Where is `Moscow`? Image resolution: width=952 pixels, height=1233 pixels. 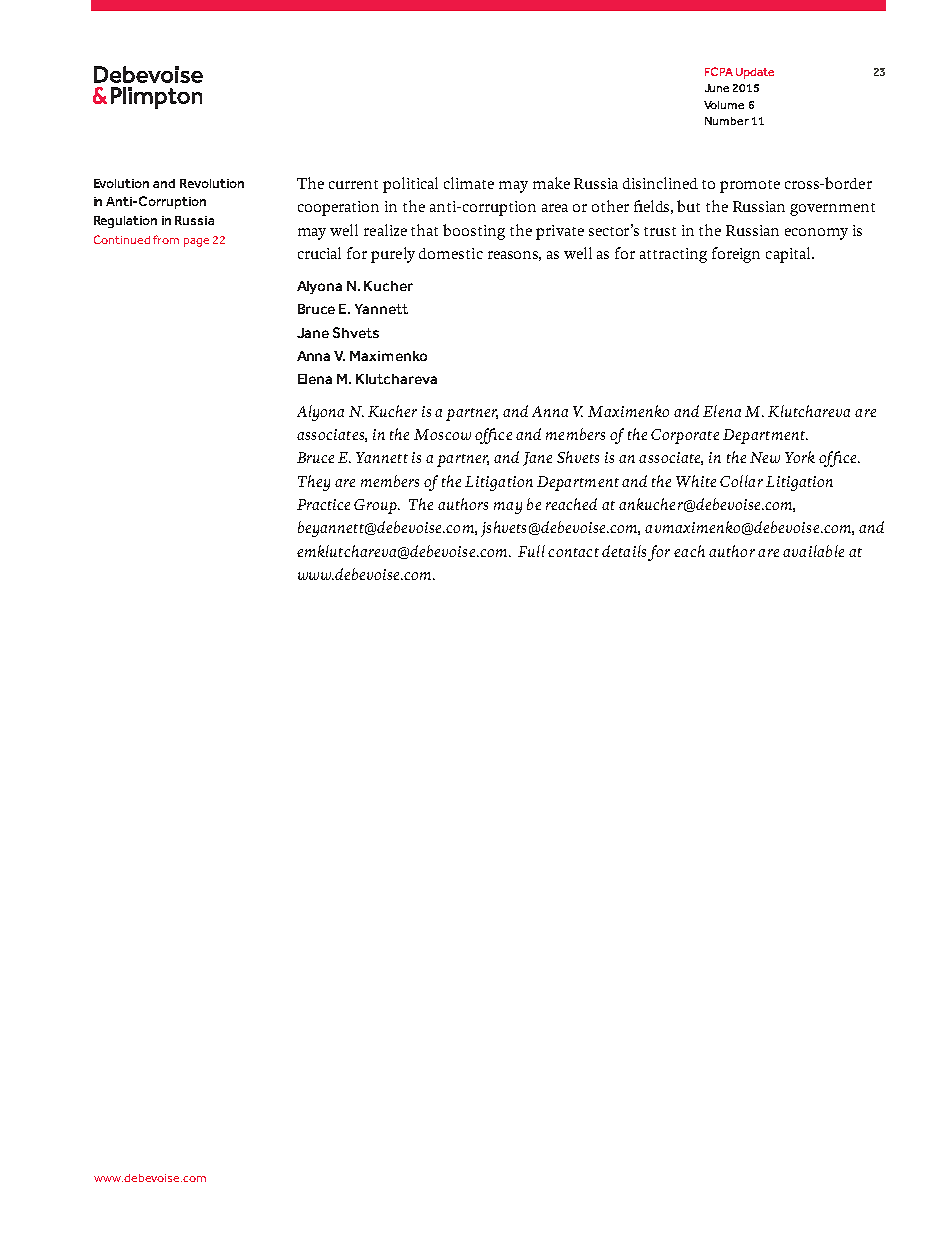
Moscow is located at coordinates (442, 434).
